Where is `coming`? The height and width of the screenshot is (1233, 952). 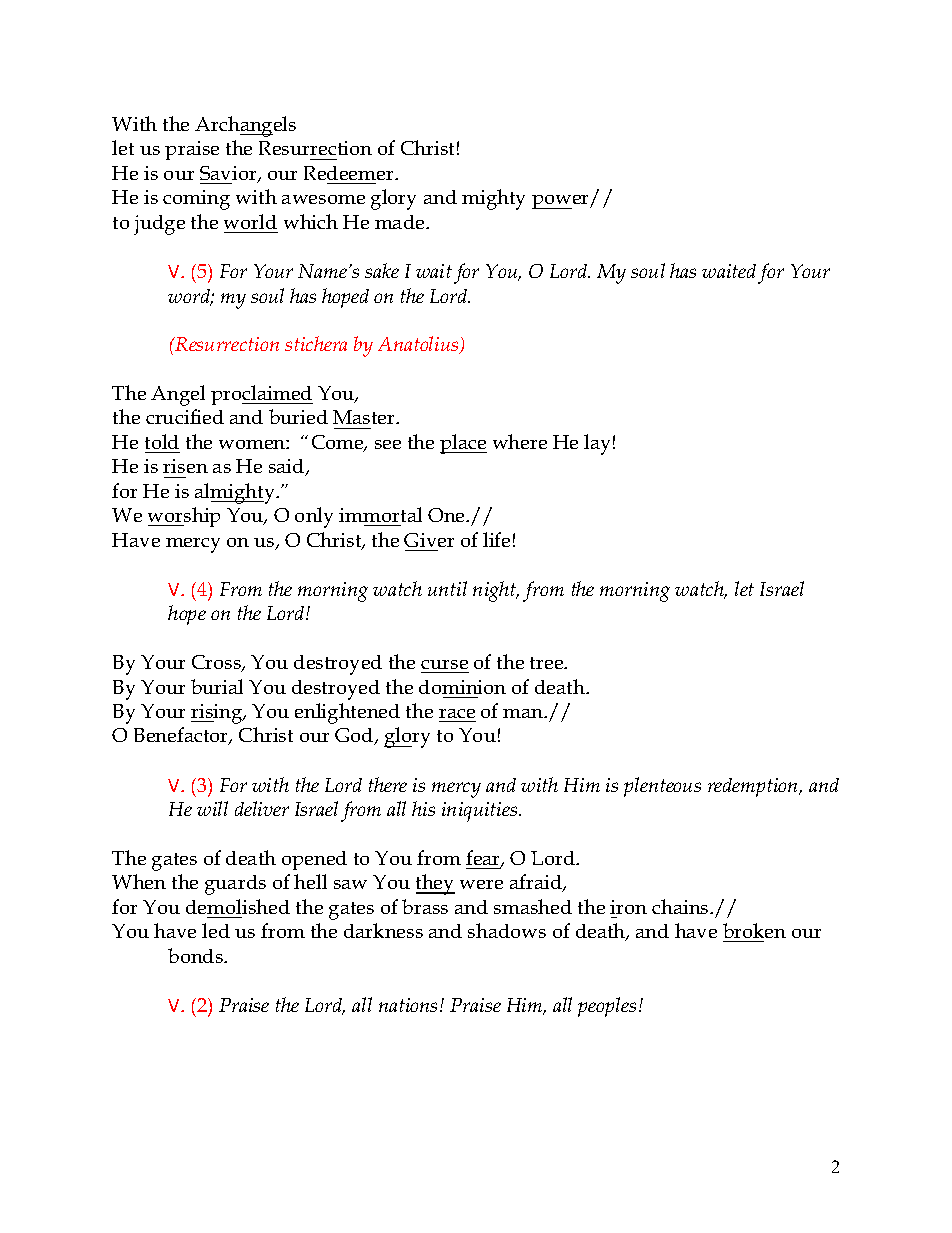
coming is located at coordinates (196, 200).
